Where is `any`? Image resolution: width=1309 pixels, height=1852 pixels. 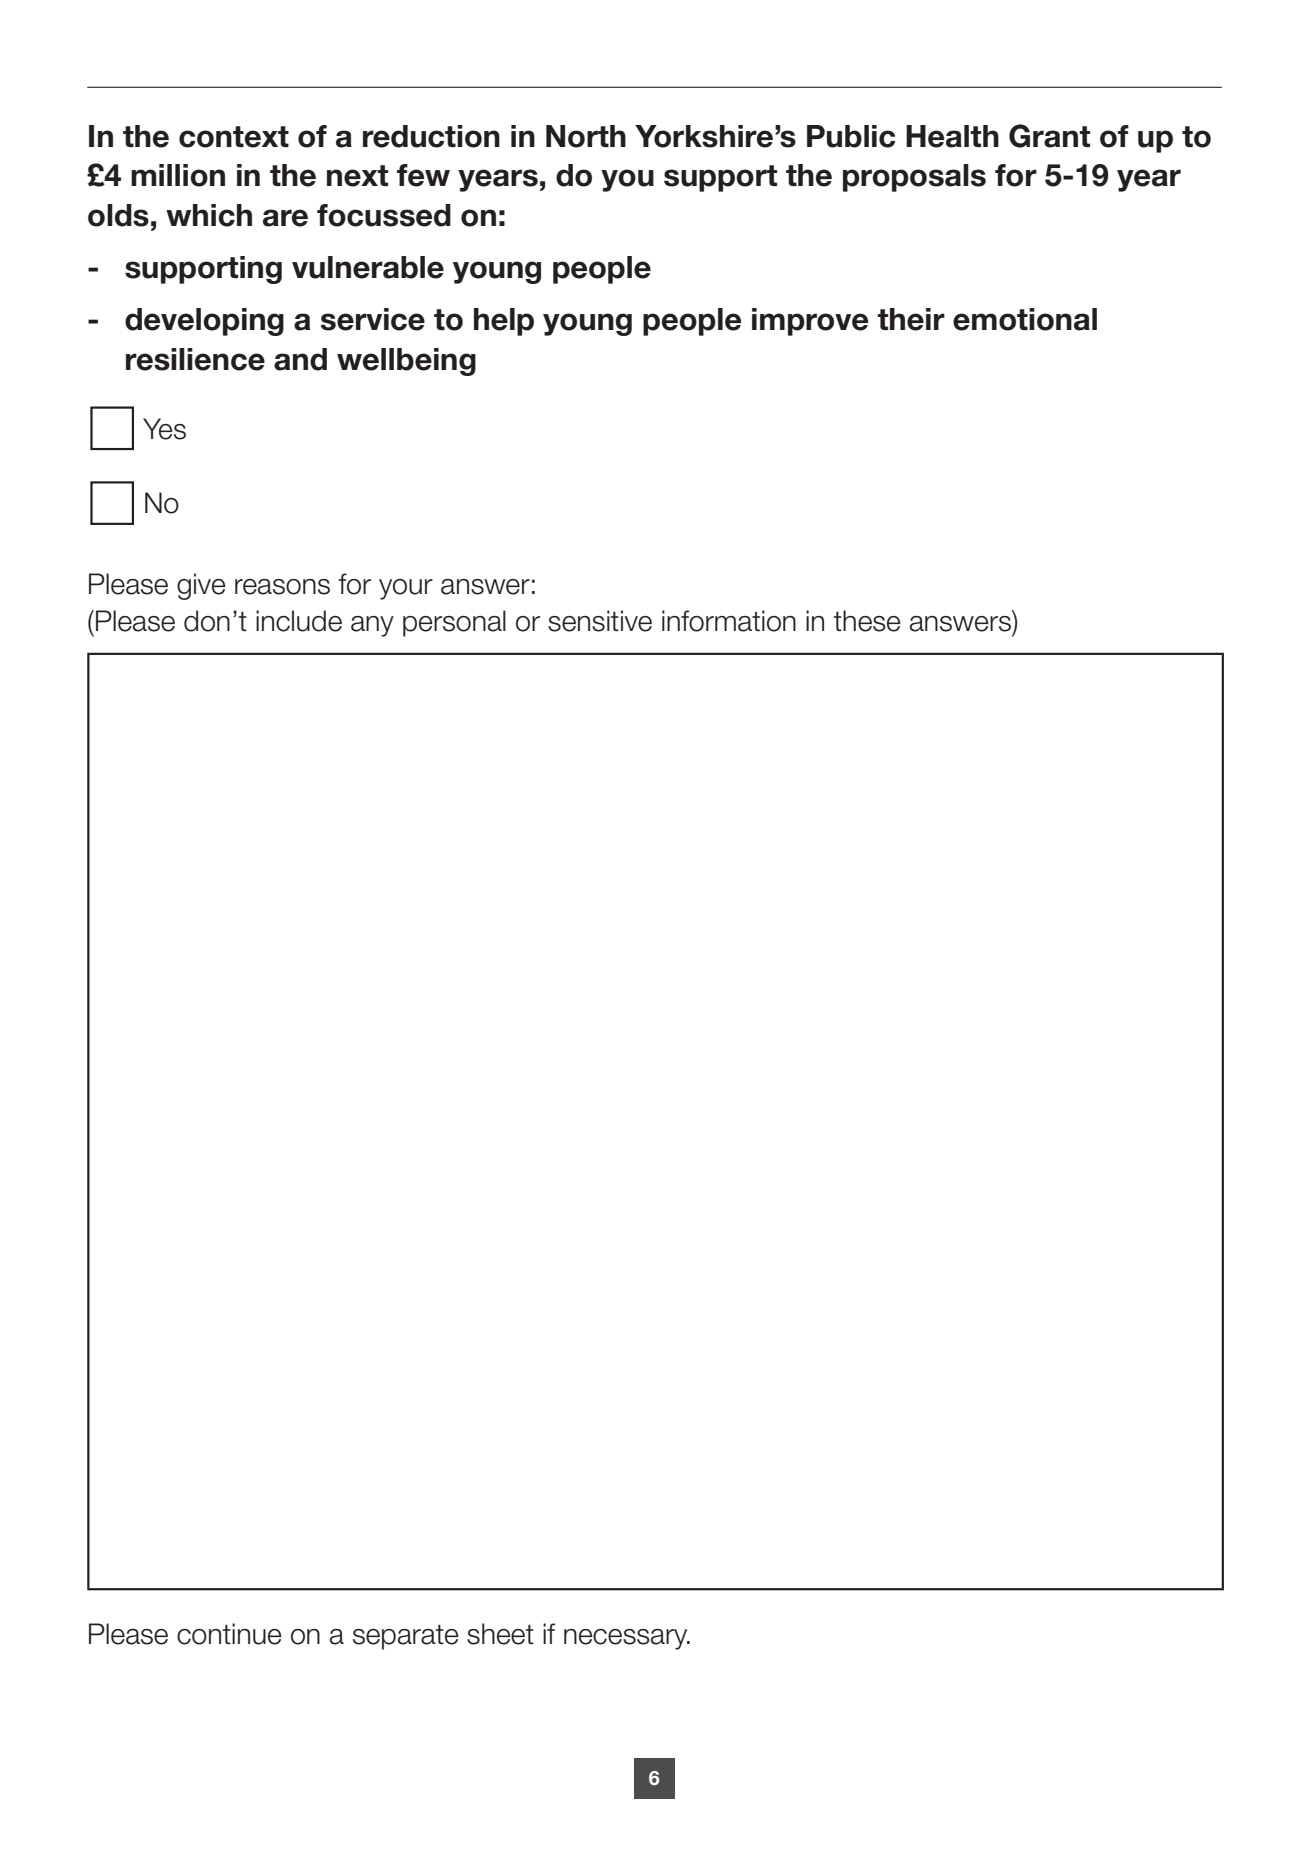
any is located at coordinates (372, 626).
